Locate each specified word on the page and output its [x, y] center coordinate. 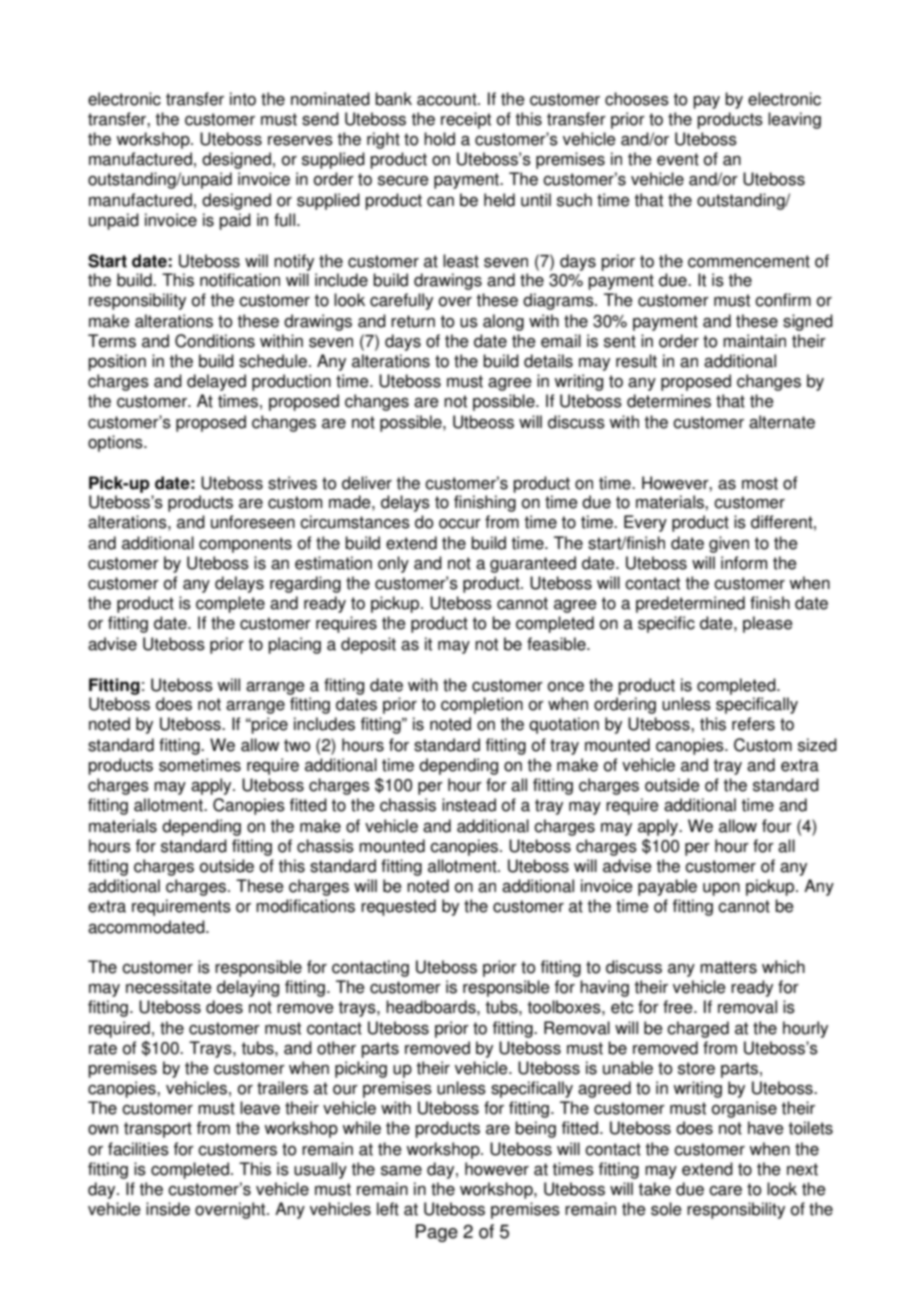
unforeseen [253, 522]
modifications [305, 906]
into [243, 99]
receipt [466, 120]
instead [469, 805]
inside [168, 1209]
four [777, 826]
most [760, 483]
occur [460, 524]
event [678, 159]
